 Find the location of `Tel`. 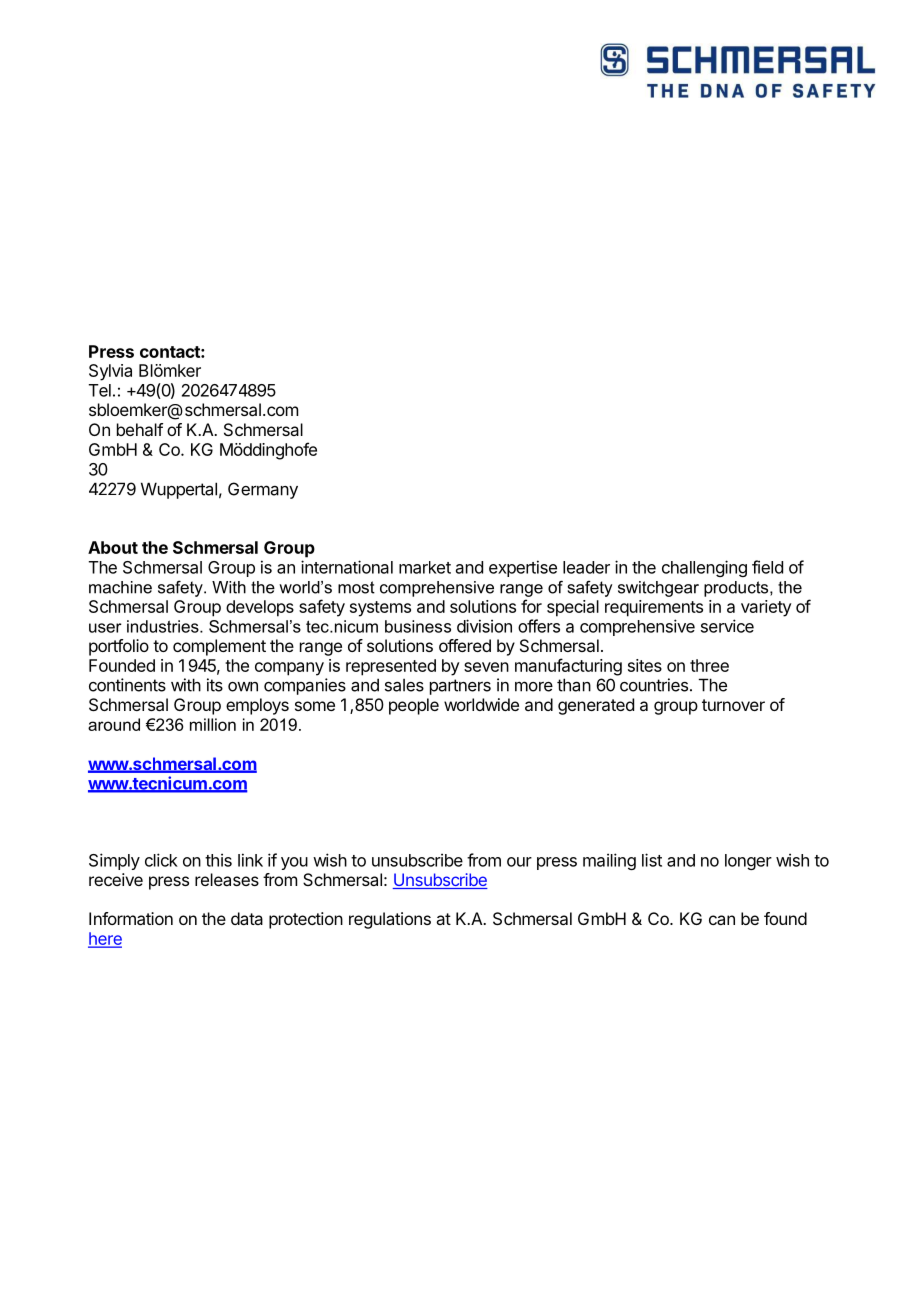

Tel is located at coordinates (100, 390).
